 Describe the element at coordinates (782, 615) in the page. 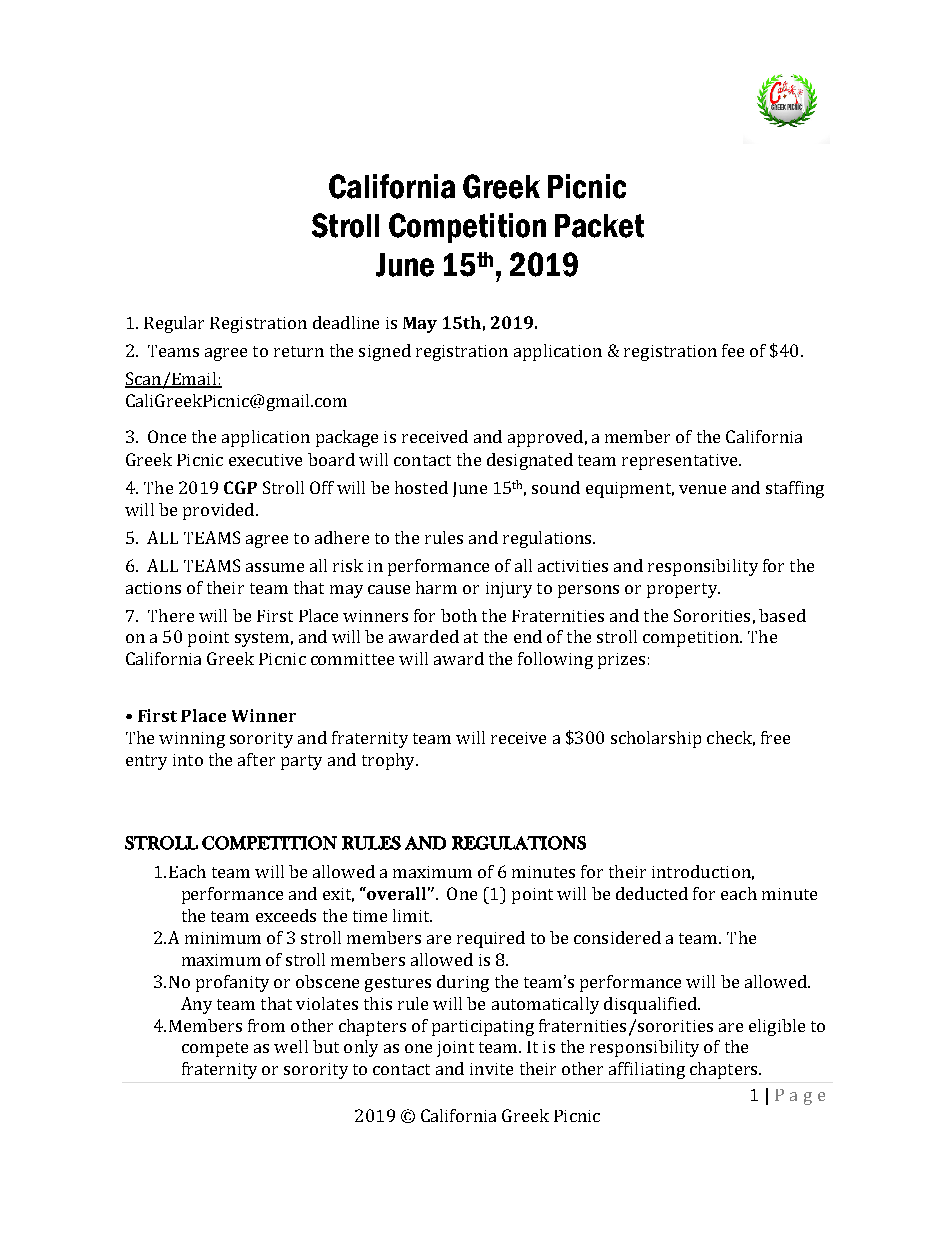

I see `based` at that location.
